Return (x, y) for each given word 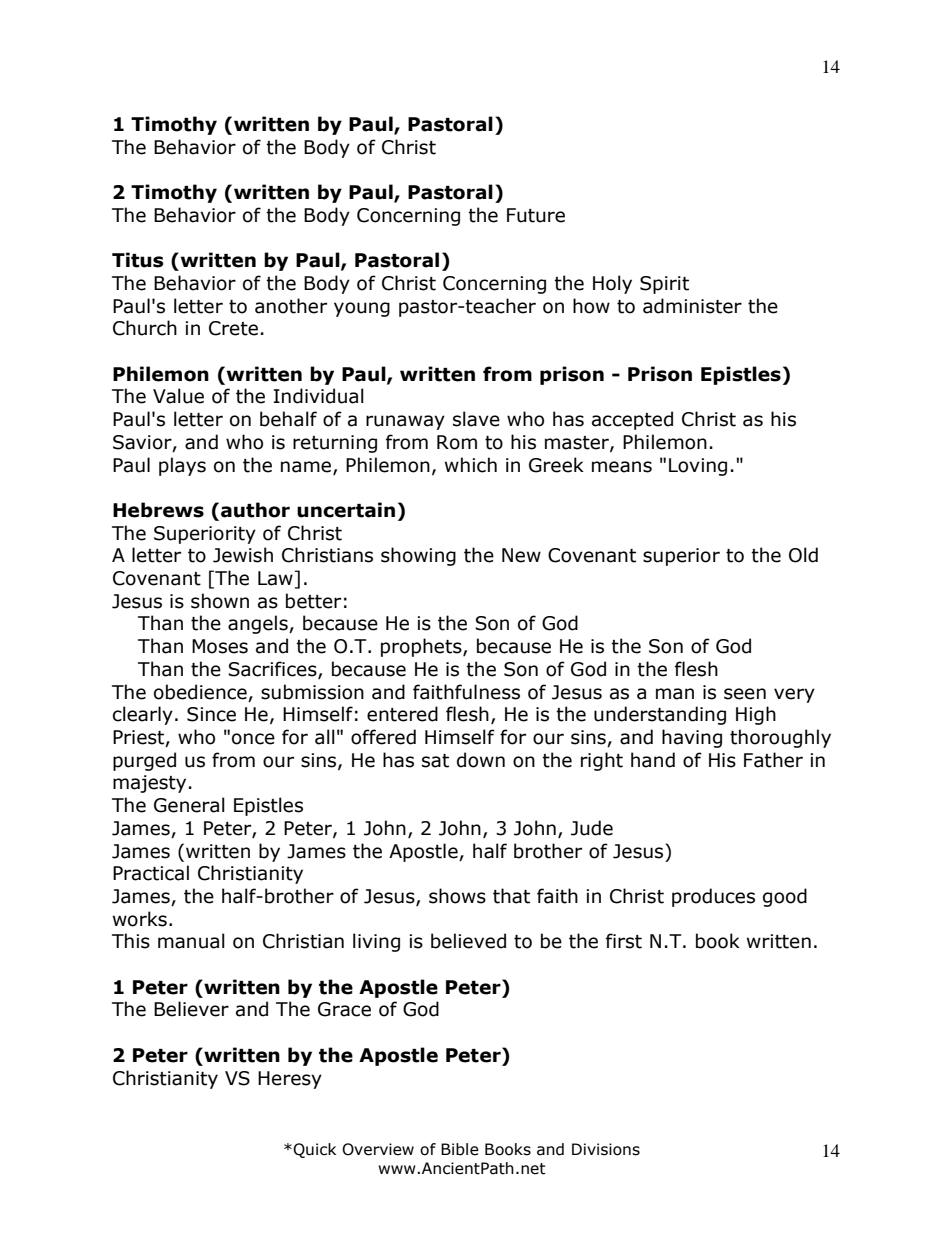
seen (745, 694)
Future (536, 215)
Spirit (664, 285)
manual (191, 941)
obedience (200, 692)
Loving (698, 467)
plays (182, 466)
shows (457, 896)
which (471, 465)
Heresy (290, 1080)
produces (713, 897)
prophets (422, 647)
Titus (138, 260)
